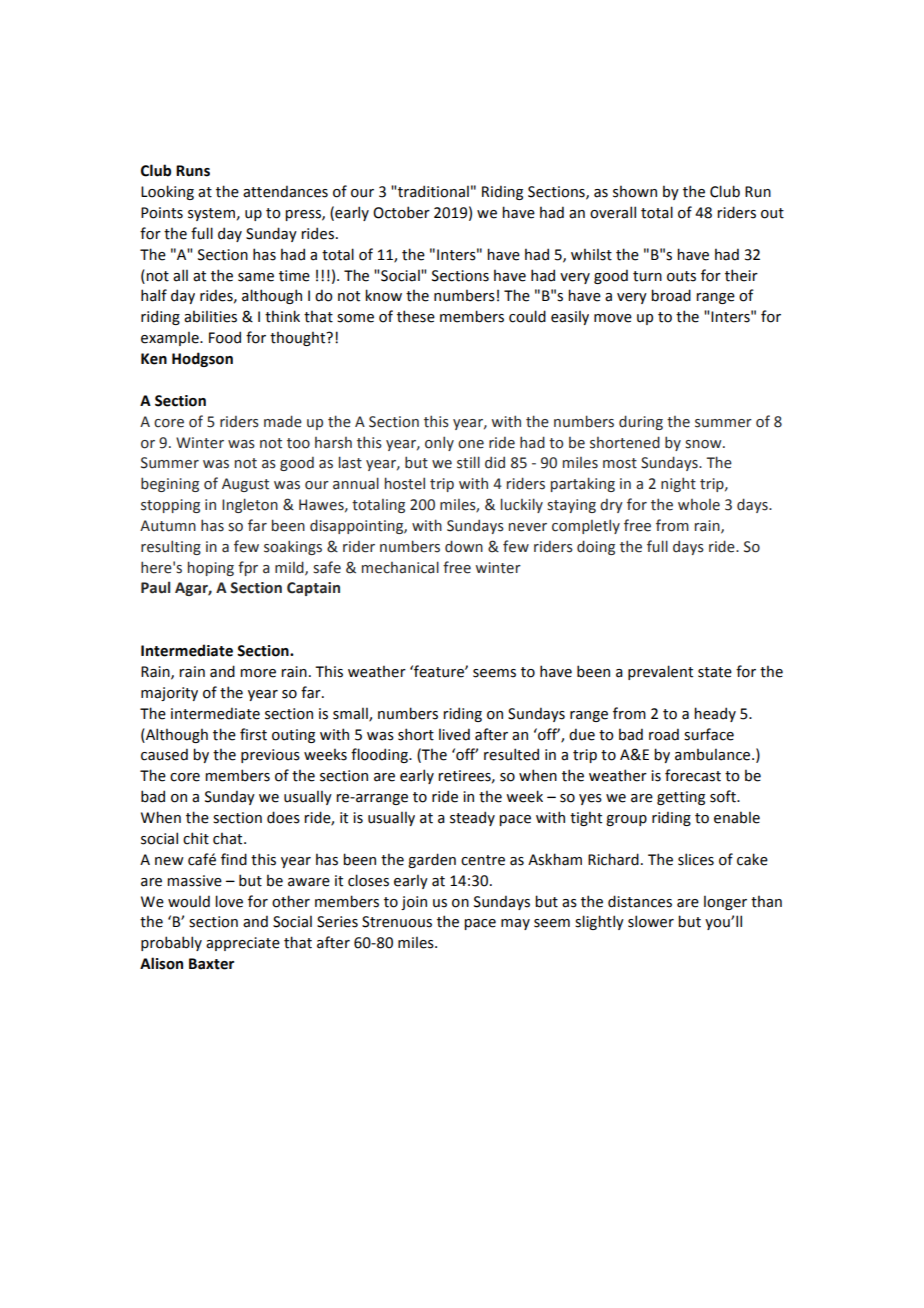 The image size is (924, 1308). What do you see at coordinates (714, 754) in the screenshot?
I see `ambulance` at bounding box center [714, 754].
